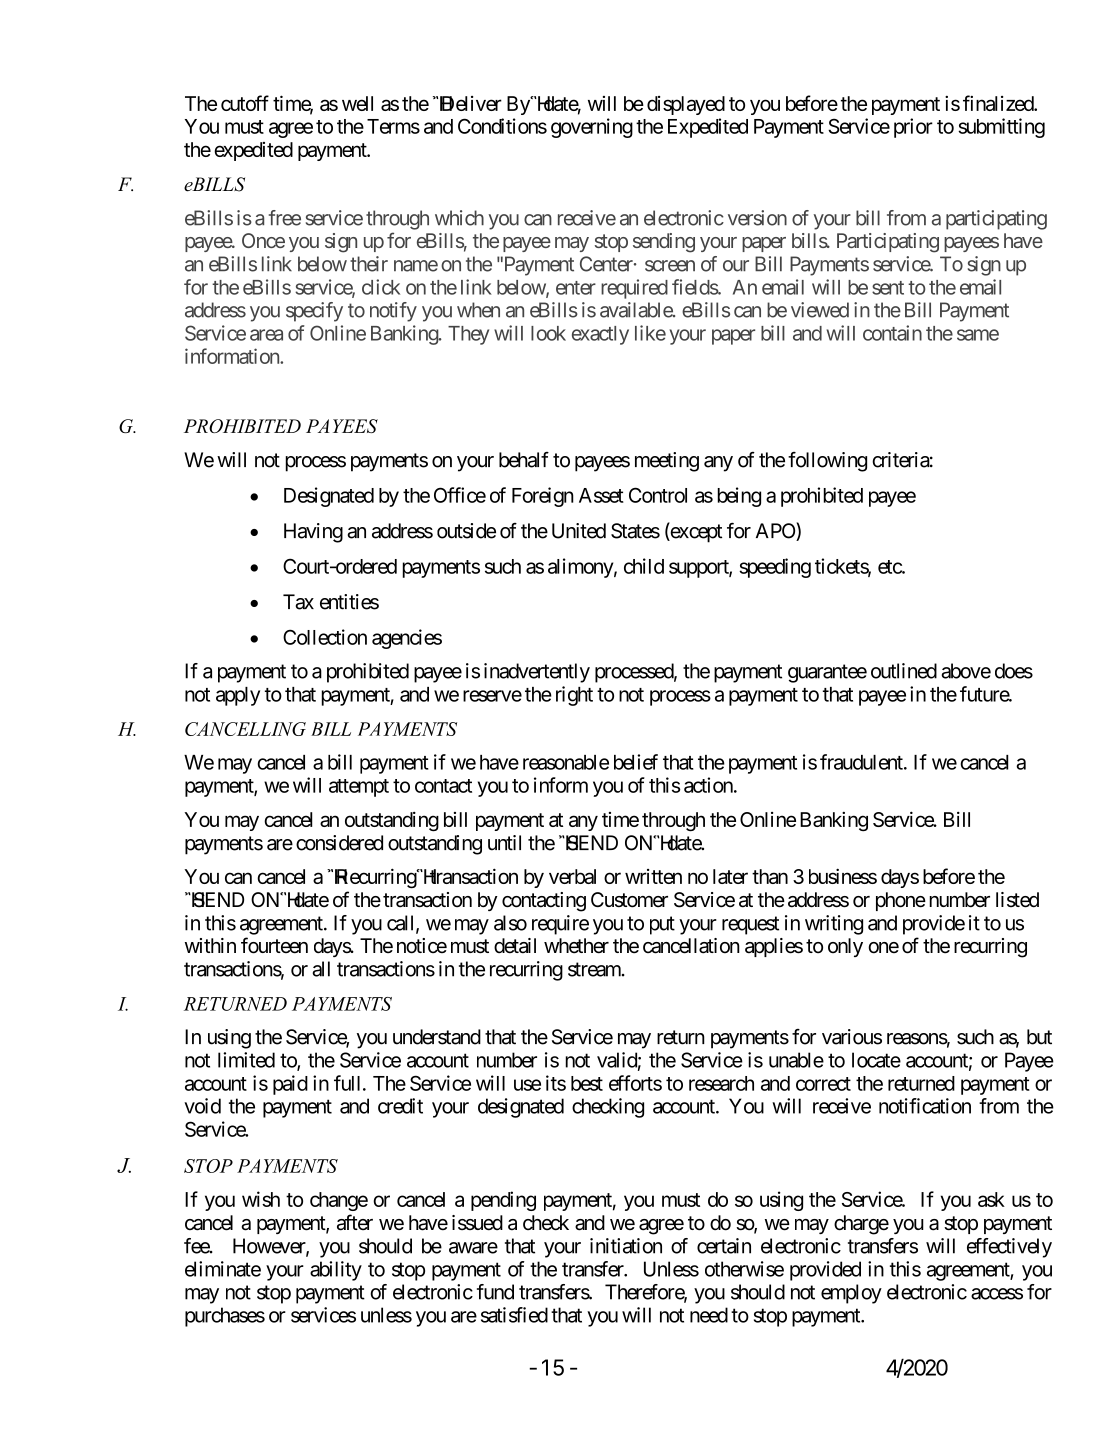 Image resolution: width=1117 pixels, height=1446 pixels. What do you see at coordinates (876, 1060) in the screenshot?
I see `locate` at bounding box center [876, 1060].
